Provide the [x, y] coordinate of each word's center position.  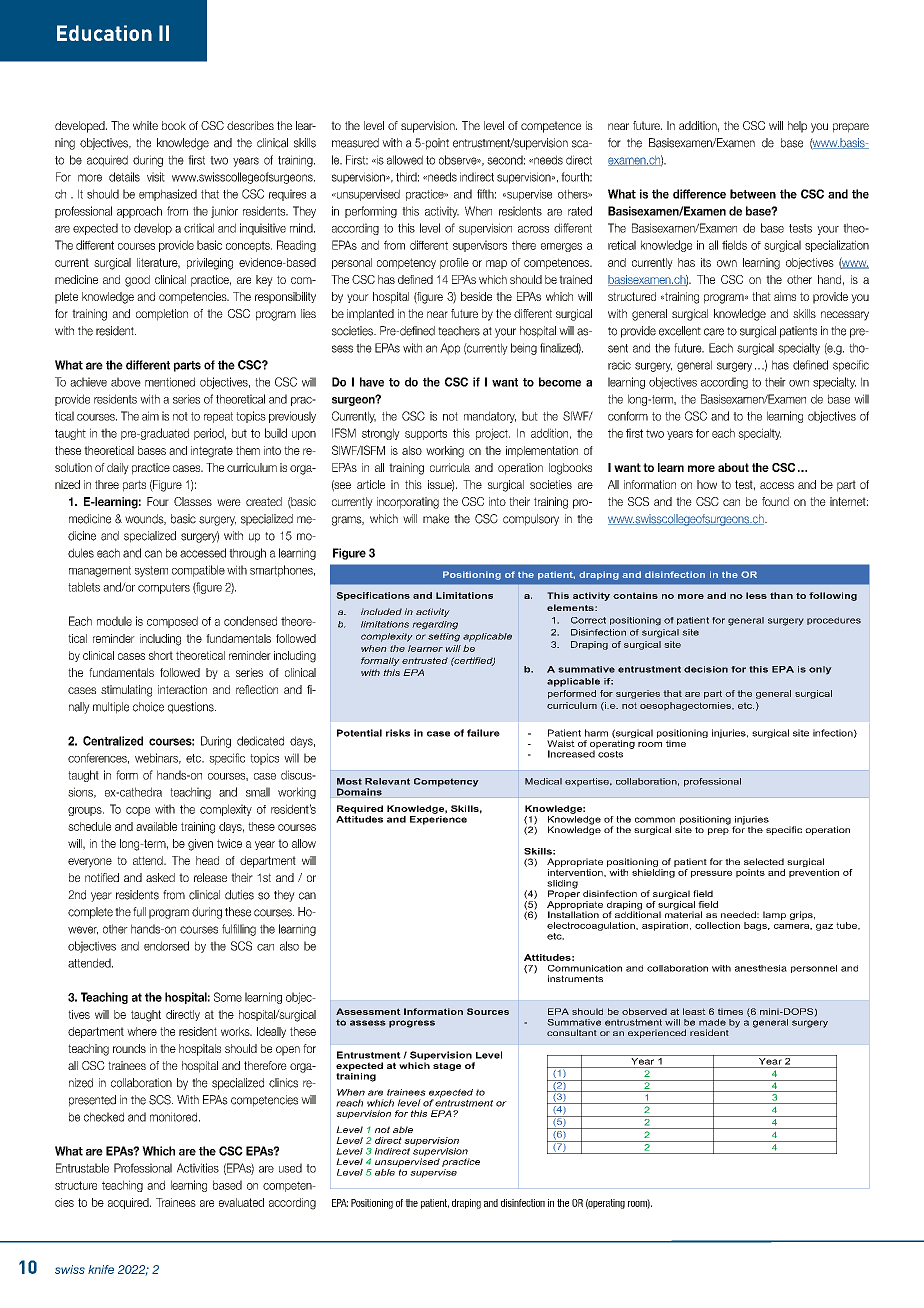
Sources [488, 1011]
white [145, 125]
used [290, 1168]
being [524, 349]
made [712, 1022]
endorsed [166, 946]
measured [355, 143]
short [161, 655]
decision [706, 669]
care [714, 332]
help [797, 127]
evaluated [241, 1202]
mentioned [170, 382]
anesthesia [761, 968]
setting [444, 637]
